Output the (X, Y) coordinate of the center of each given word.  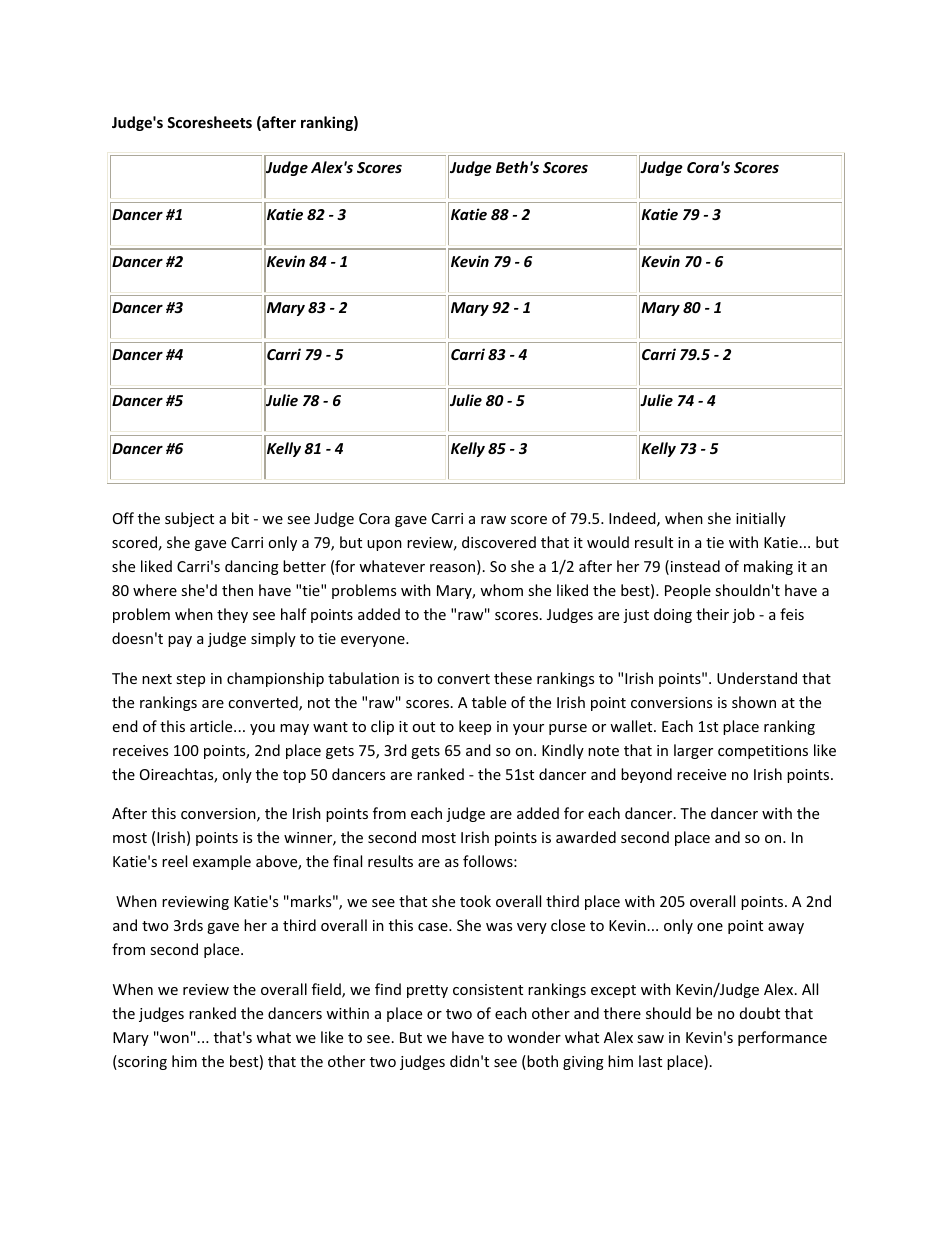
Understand (757, 678)
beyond (646, 775)
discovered (499, 542)
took (475, 901)
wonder (534, 1037)
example (222, 862)
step (190, 680)
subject (189, 519)
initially (761, 519)
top (294, 776)
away (786, 928)
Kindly (563, 751)
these (513, 678)
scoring (141, 1062)
